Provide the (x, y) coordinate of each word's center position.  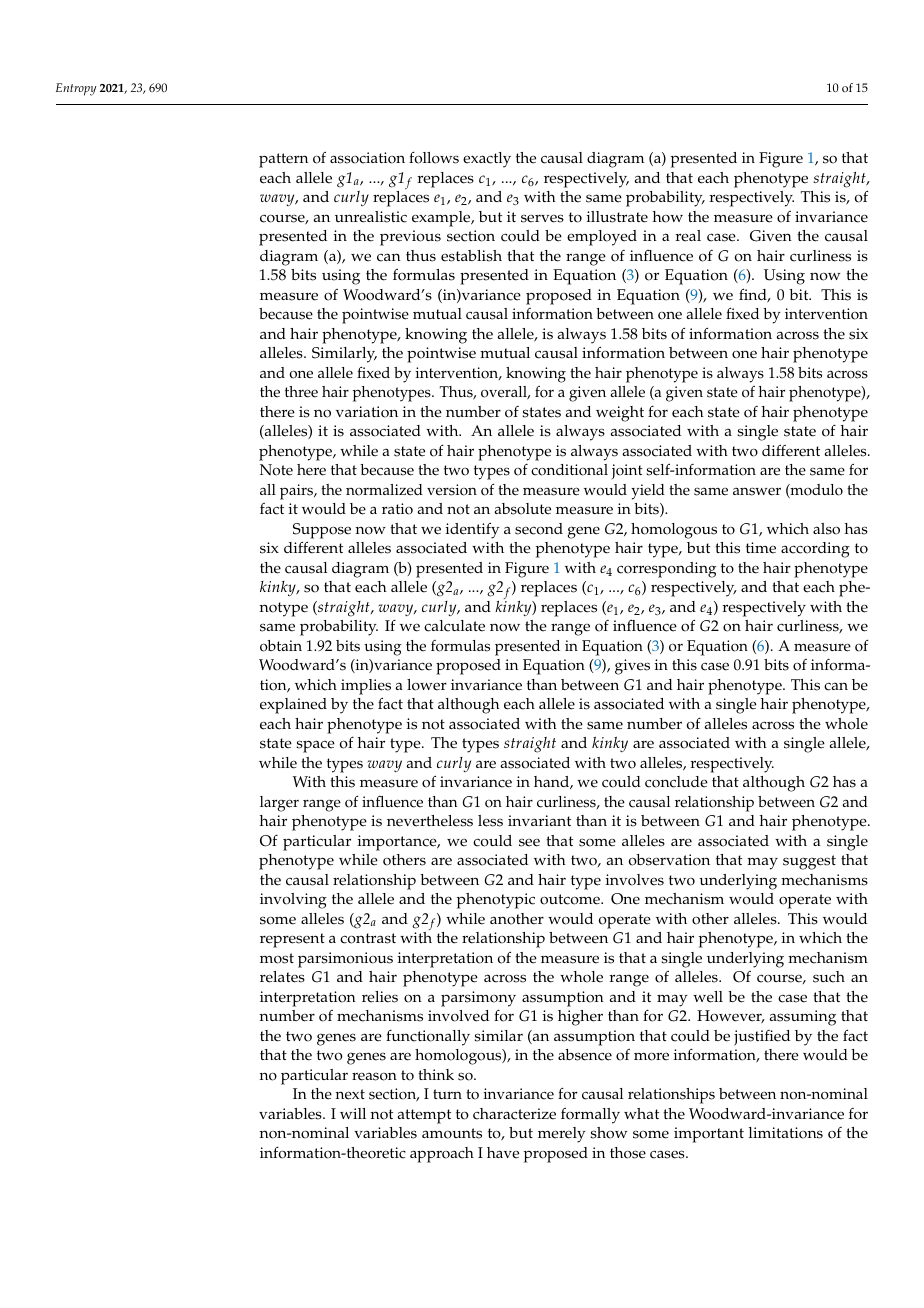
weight (620, 414)
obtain (281, 646)
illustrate (617, 217)
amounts (452, 1133)
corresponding (667, 570)
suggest (809, 862)
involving (293, 901)
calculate (454, 626)
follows (434, 157)
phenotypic (496, 901)
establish (471, 256)
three (301, 392)
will (353, 1113)
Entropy (76, 89)
